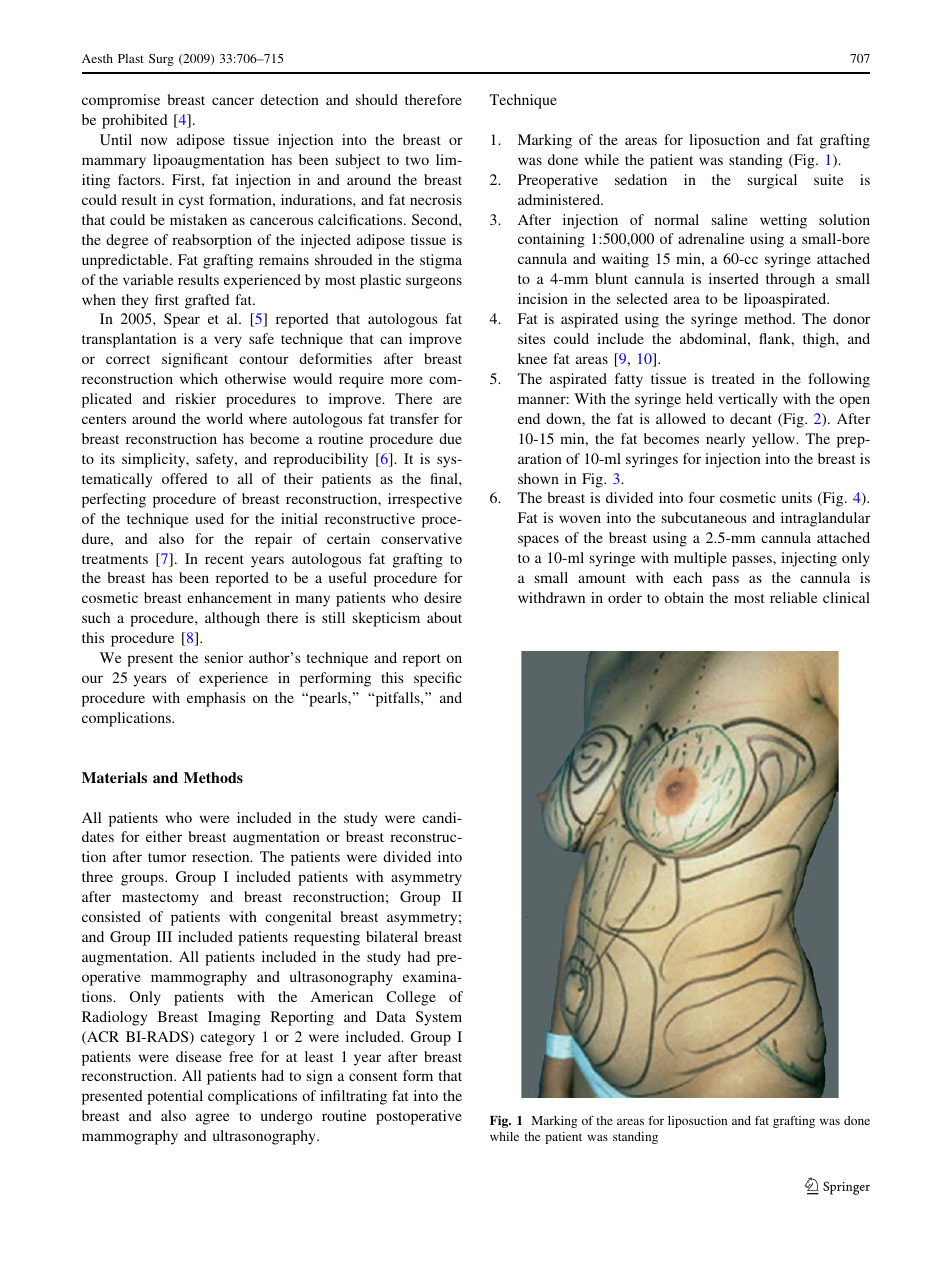 This document has width=952, height=1265. Describe the element at coordinates (199, 378) in the document. I see `which` at that location.
